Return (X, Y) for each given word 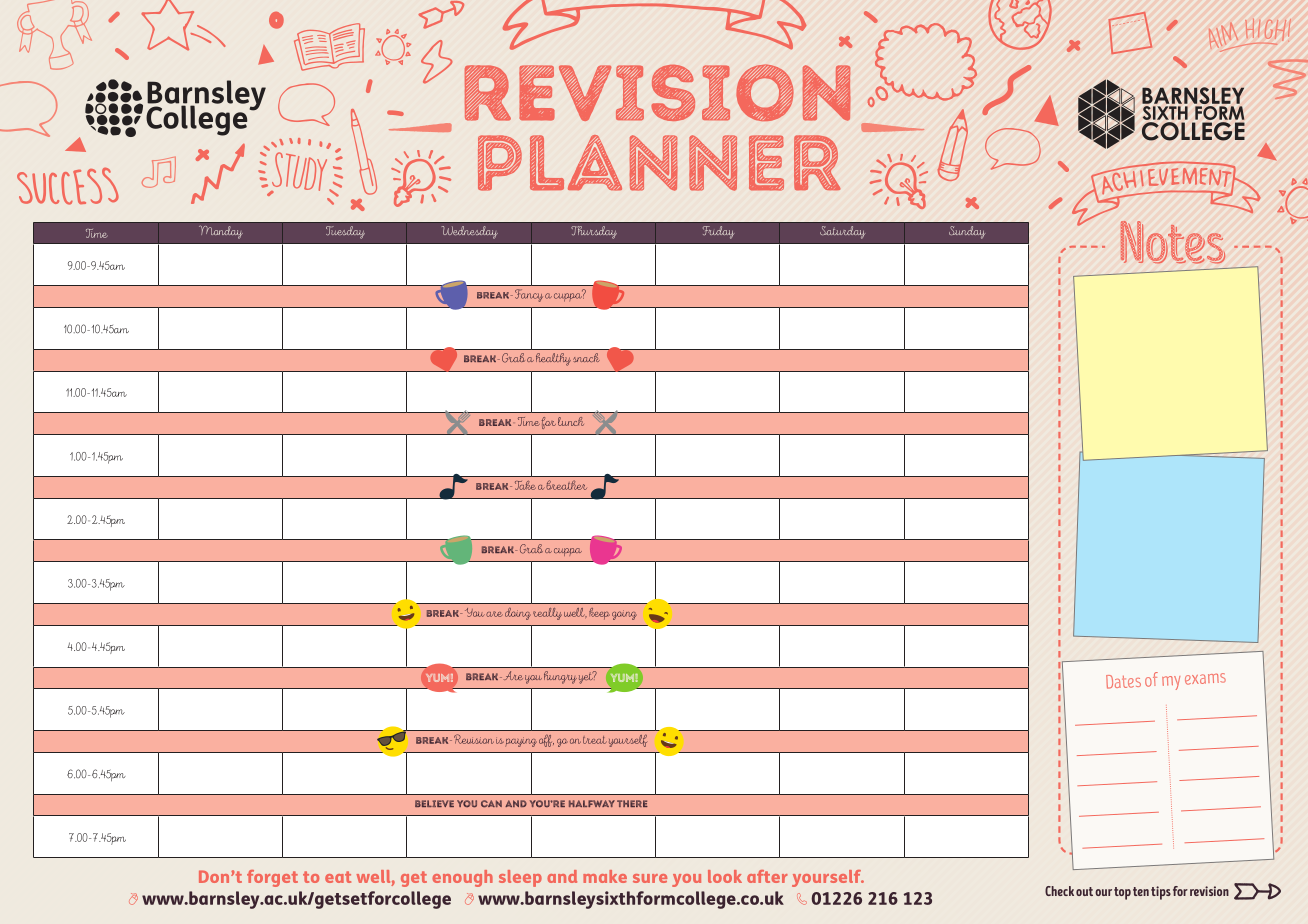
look (725, 876)
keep (599, 614)
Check (1059, 891)
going (624, 615)
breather (566, 485)
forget (272, 878)
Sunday (967, 232)
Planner (659, 163)
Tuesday (345, 232)
